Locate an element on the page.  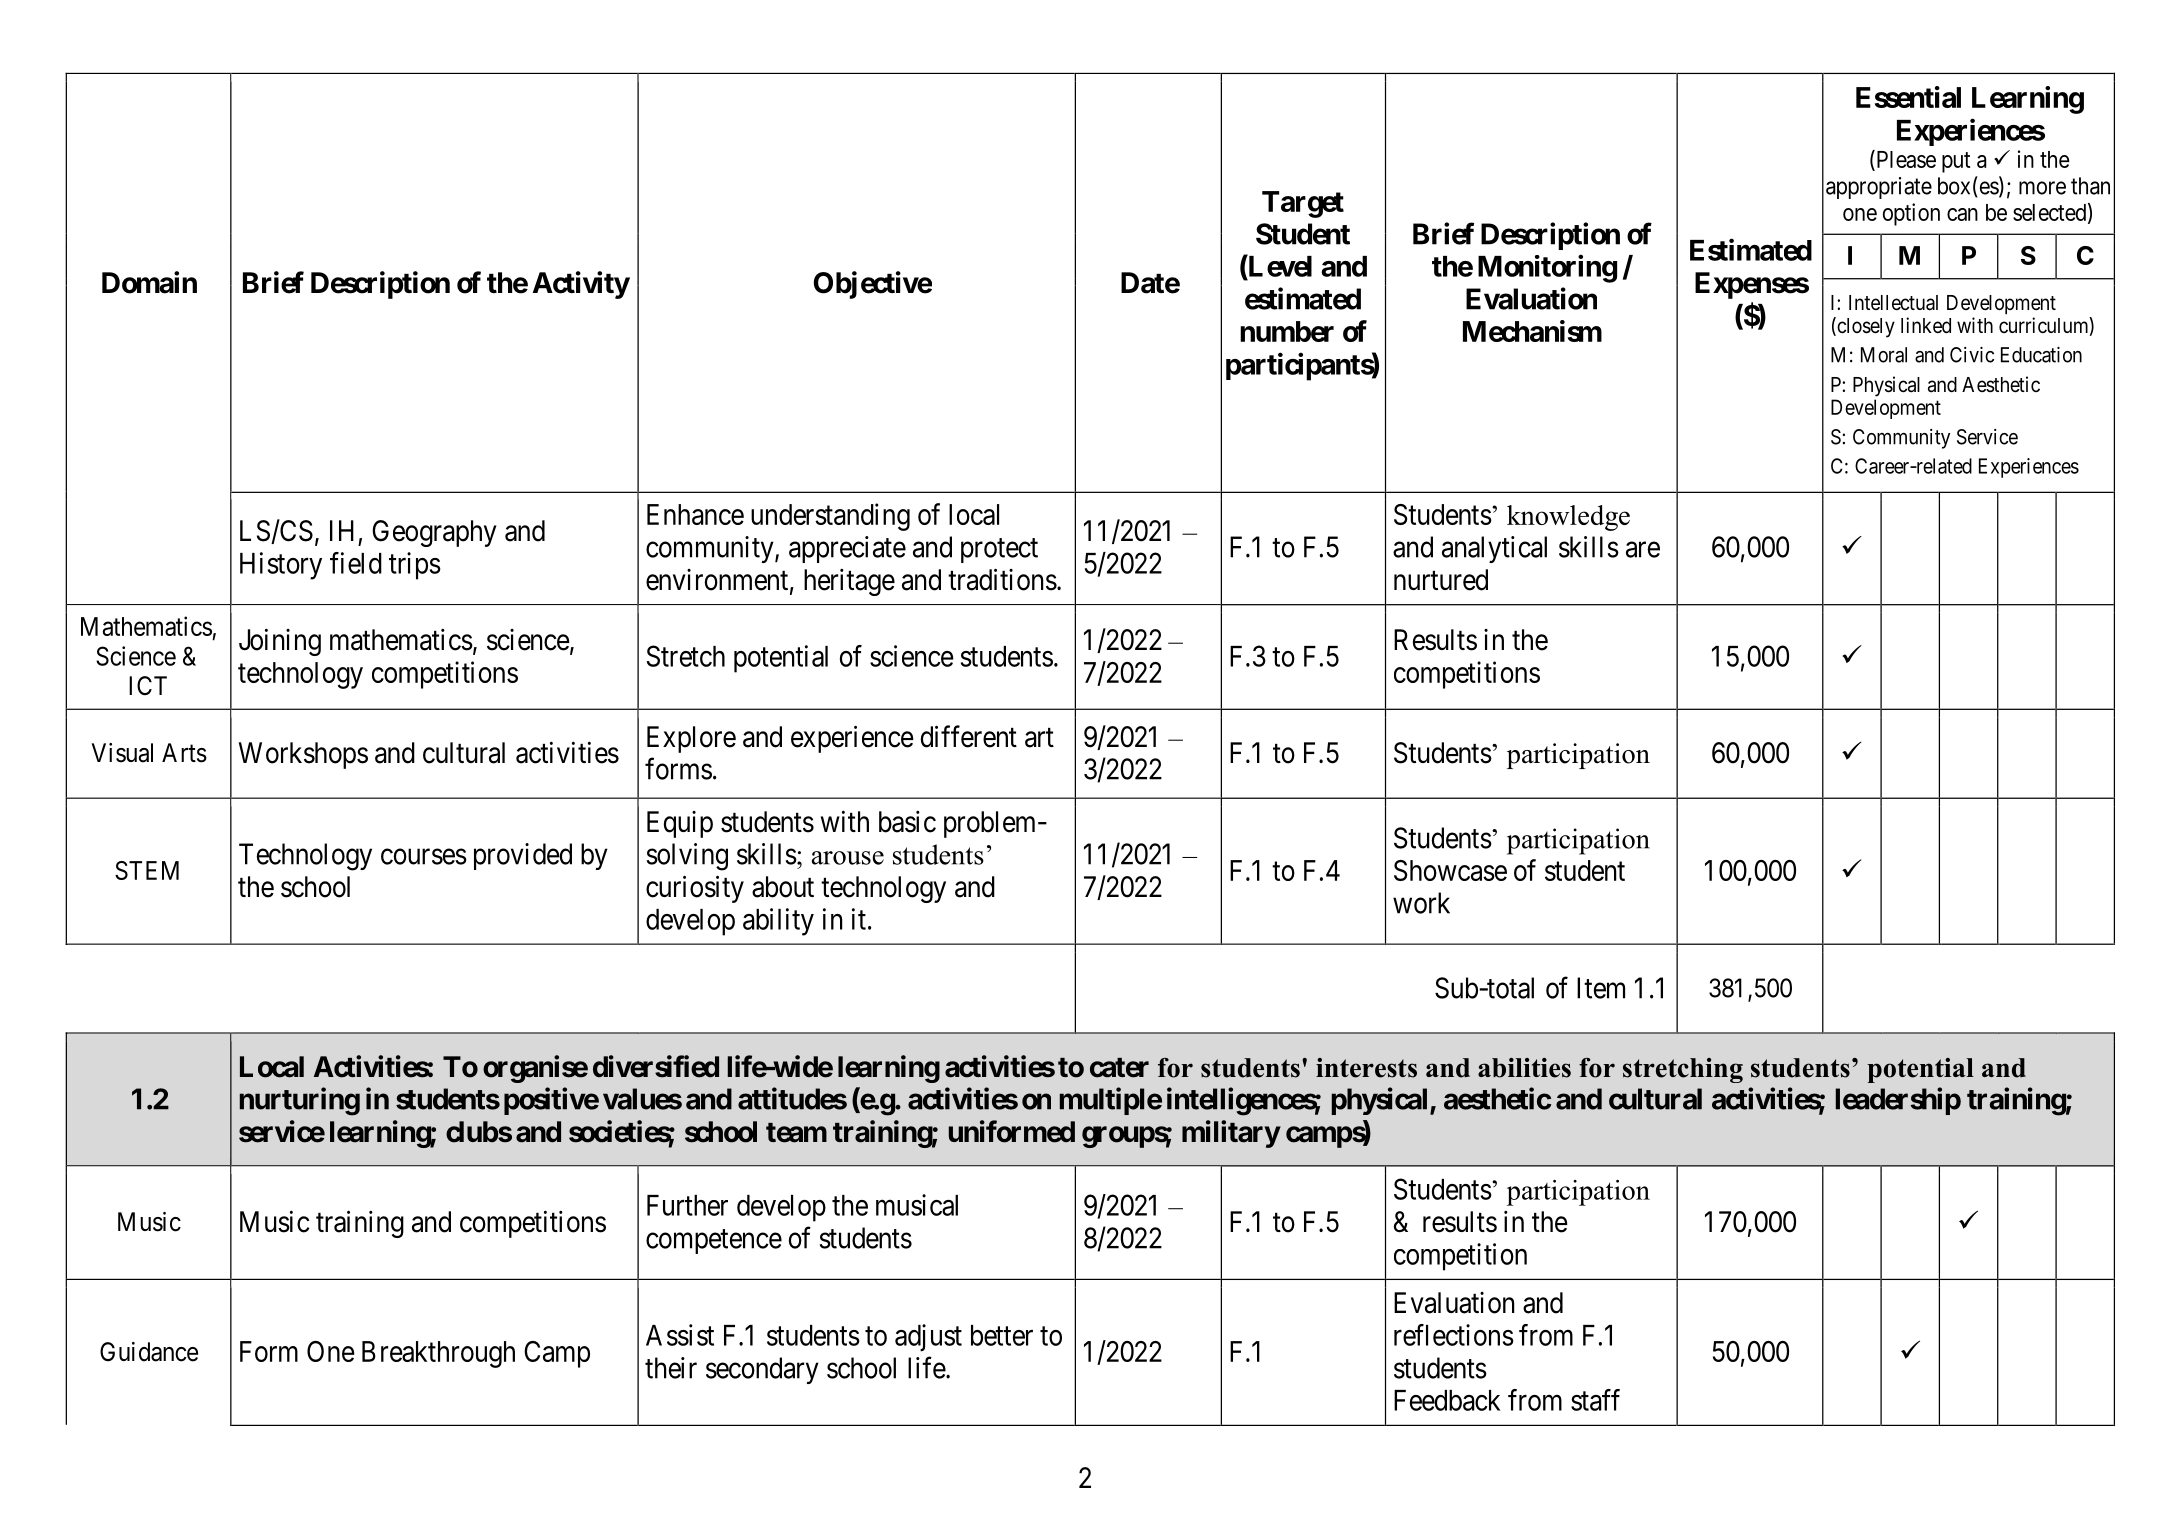
better is located at coordinates (1002, 1335).
